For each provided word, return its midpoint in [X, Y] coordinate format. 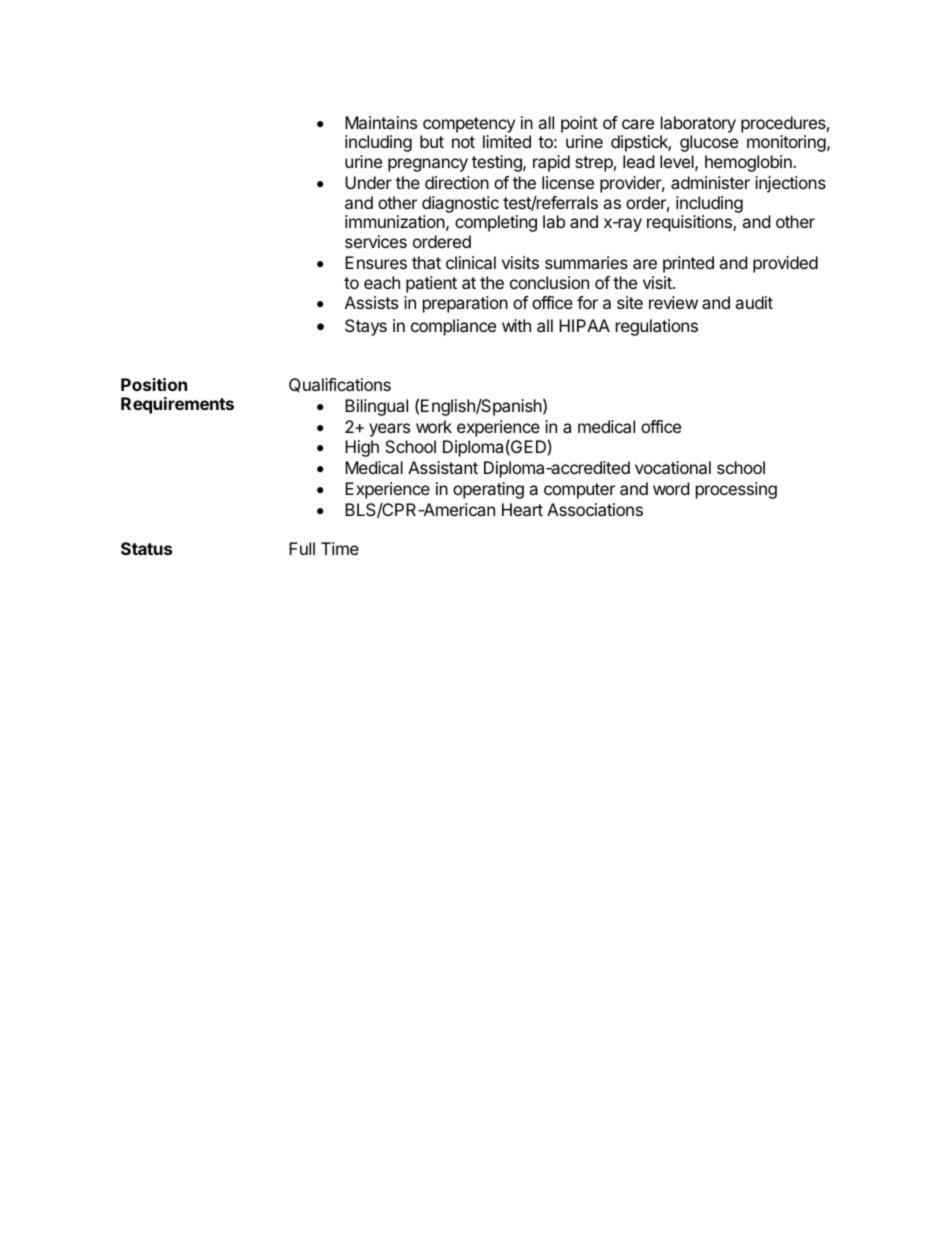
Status [146, 548]
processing [736, 490]
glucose [709, 143]
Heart [522, 509]
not [463, 142]
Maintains [381, 122]
